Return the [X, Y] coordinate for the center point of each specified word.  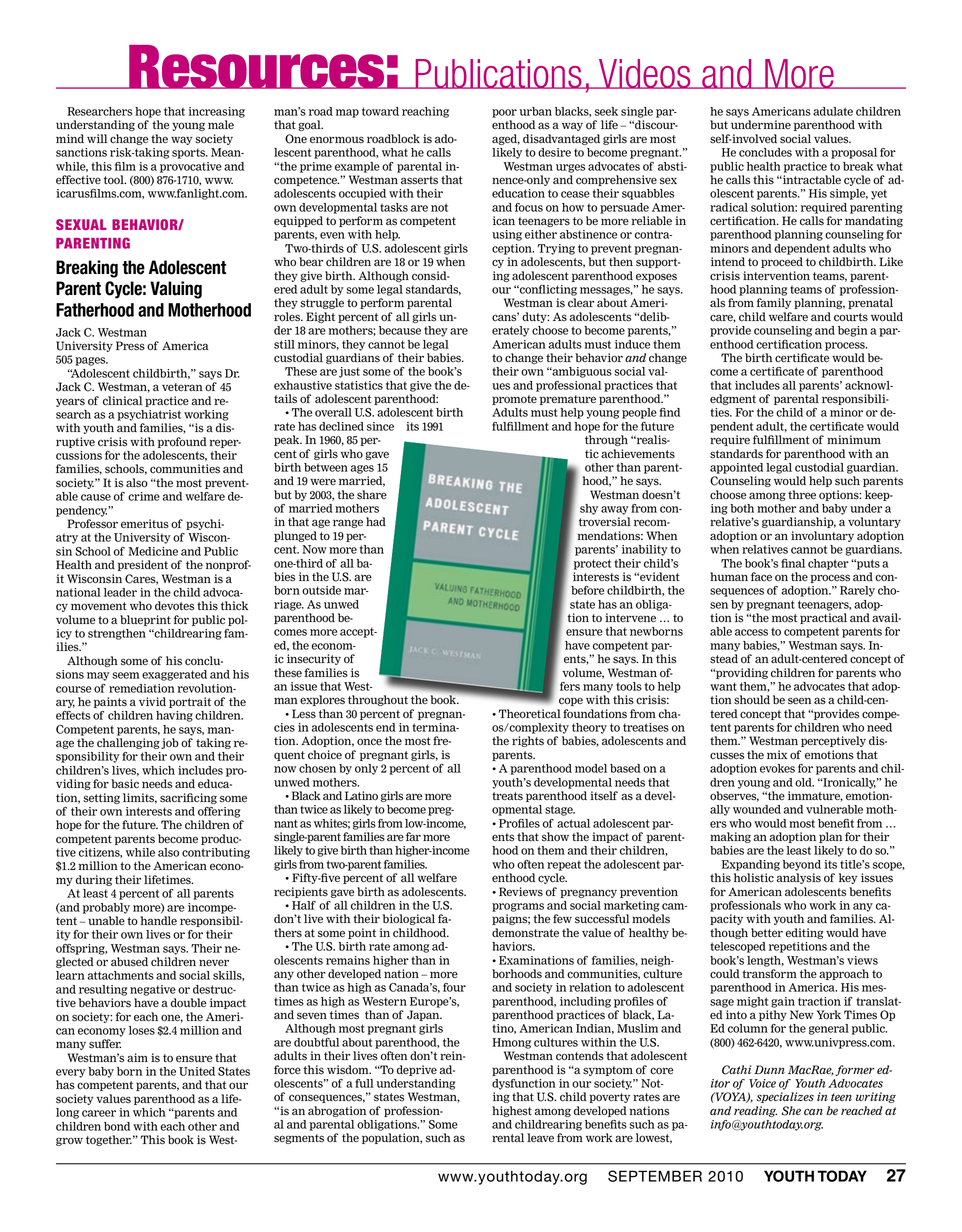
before [587, 590]
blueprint [145, 620]
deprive [417, 1070]
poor [504, 113]
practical [823, 618]
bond [117, 1126]
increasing [217, 112]
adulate [833, 111]
